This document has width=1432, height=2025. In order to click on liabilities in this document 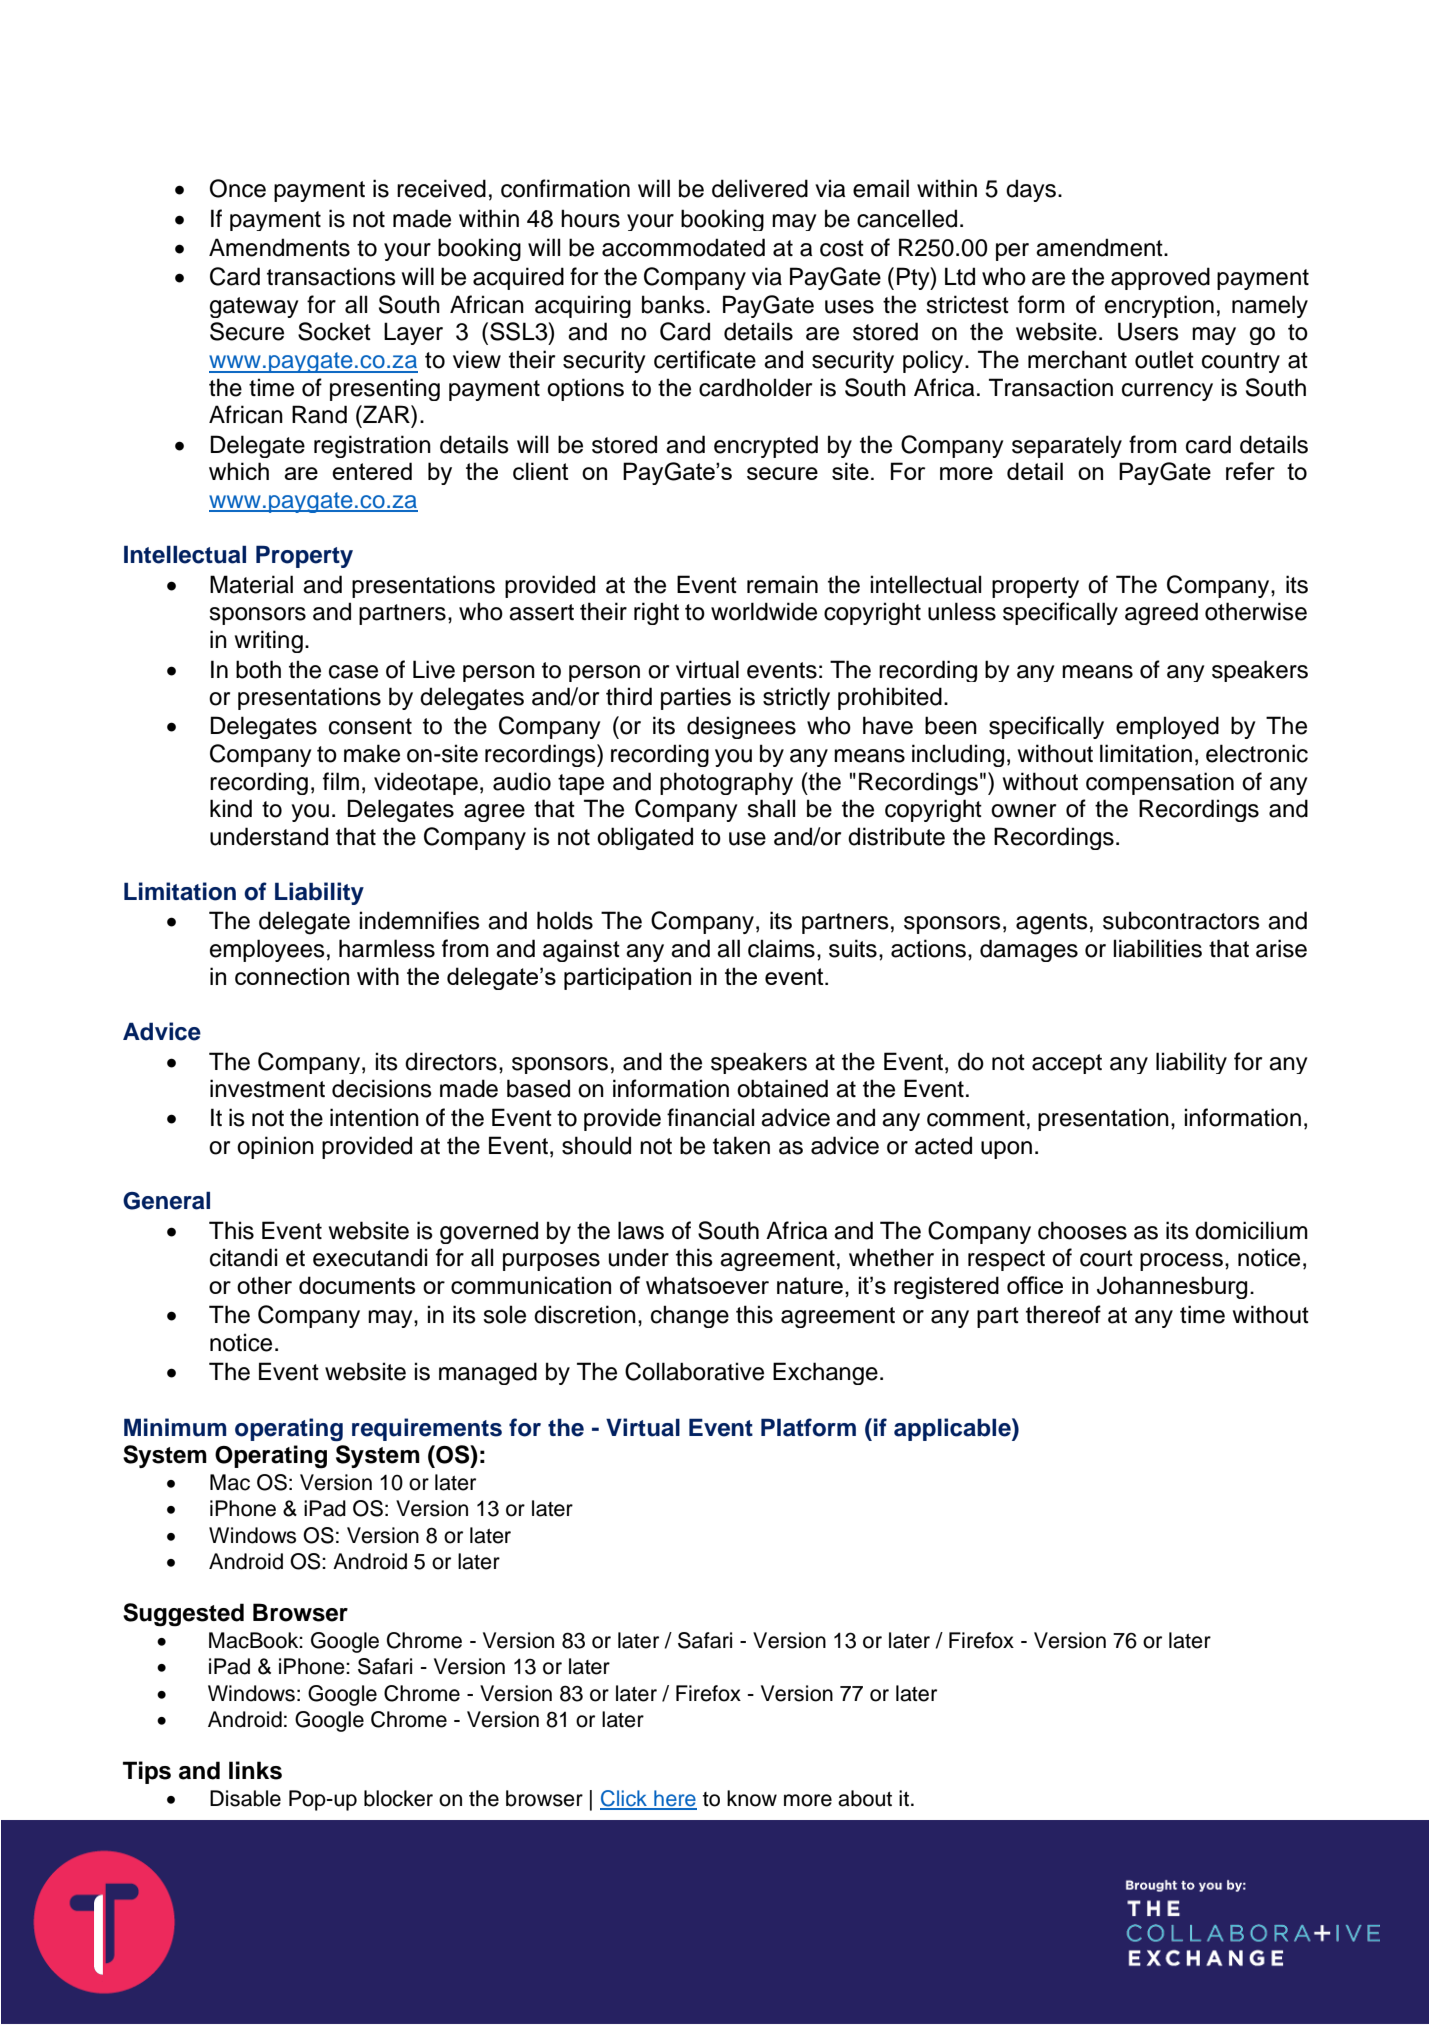, I will do `click(1158, 948)`.
